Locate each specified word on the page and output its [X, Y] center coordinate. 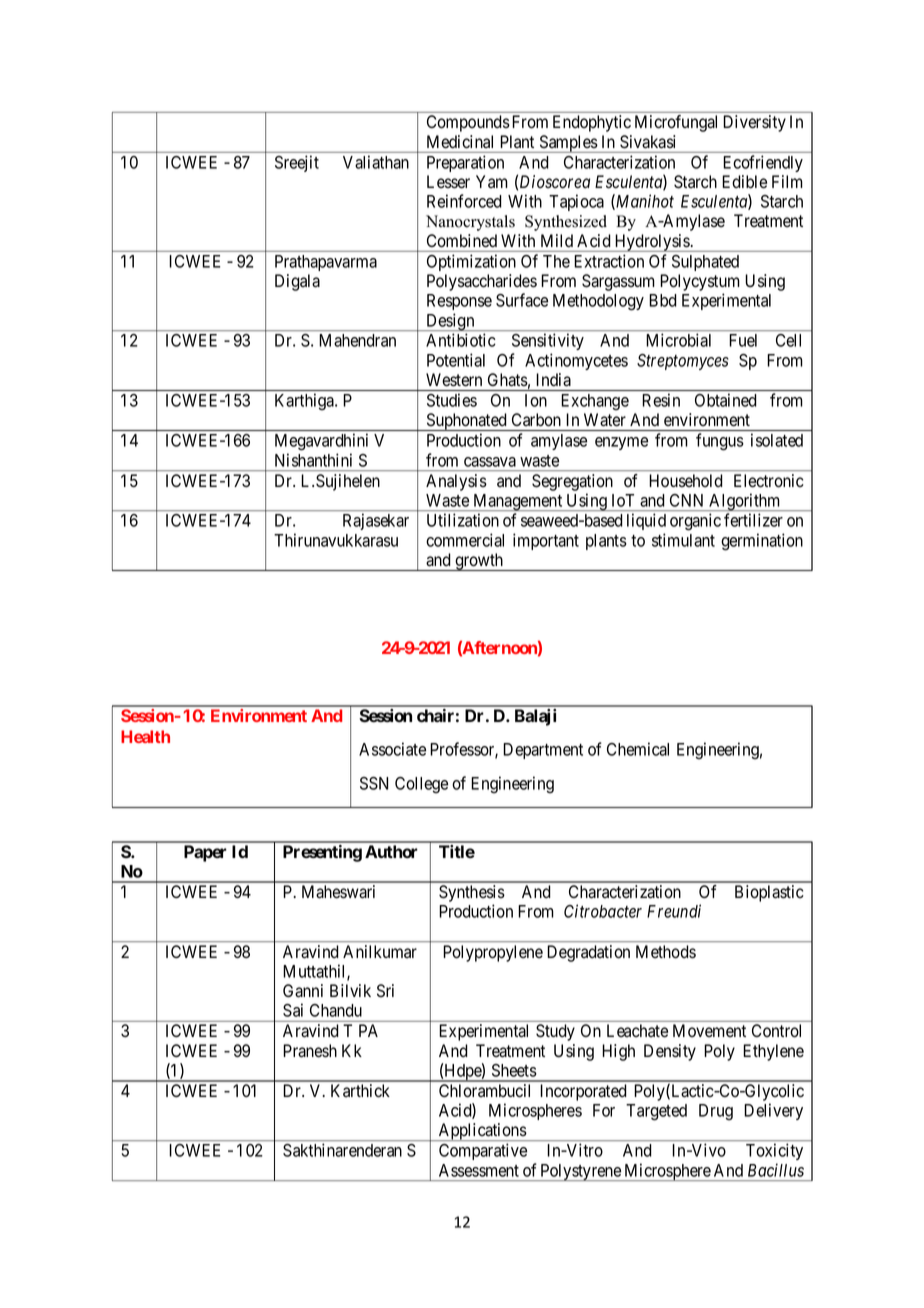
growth [479, 562]
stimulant [683, 540]
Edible [744, 182]
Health [145, 736]
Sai [293, 1010]
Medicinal [460, 141]
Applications [482, 1132]
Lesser [448, 182]
